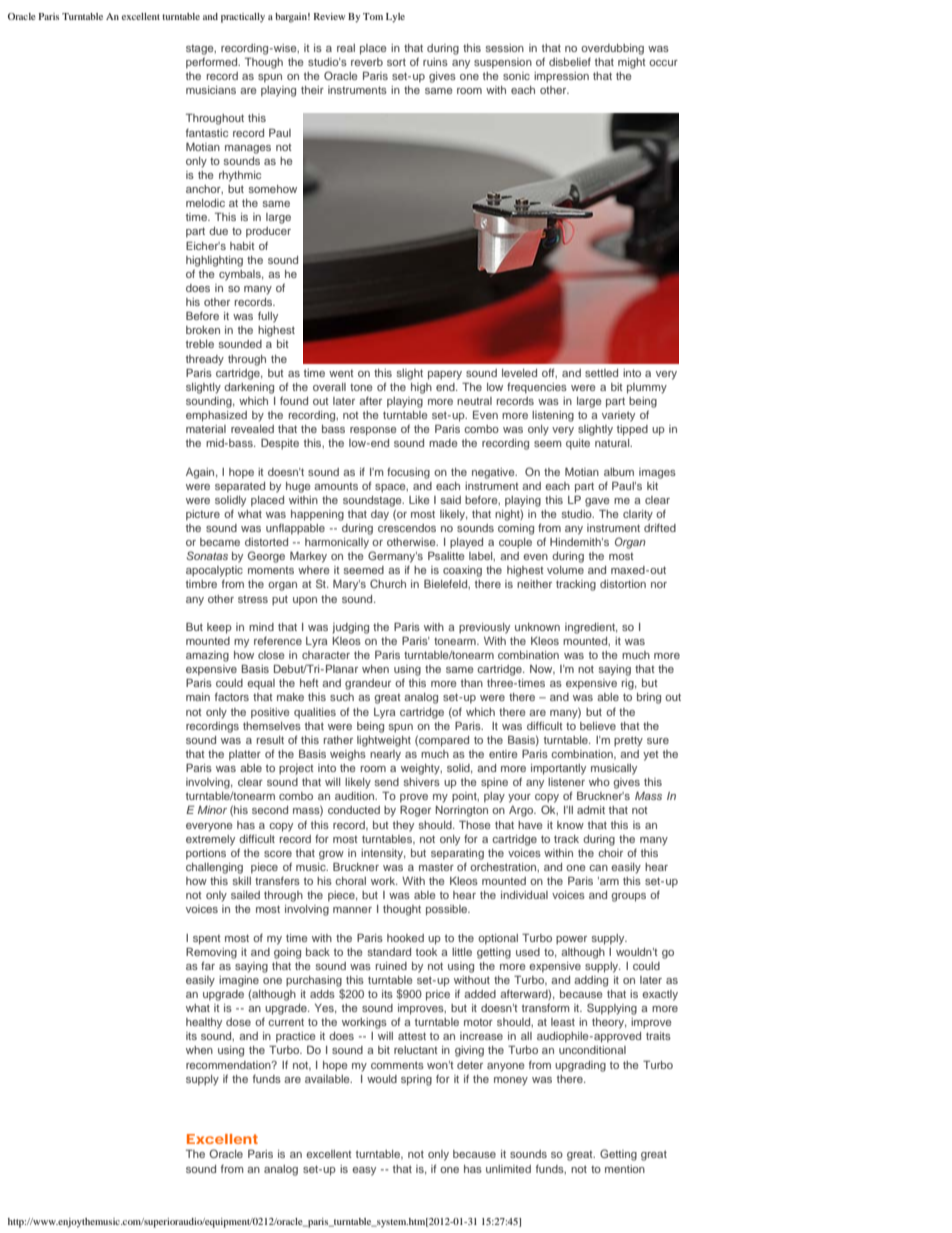  Describe the element at coordinates (243, 18) in the screenshot. I see `practically` at that location.
